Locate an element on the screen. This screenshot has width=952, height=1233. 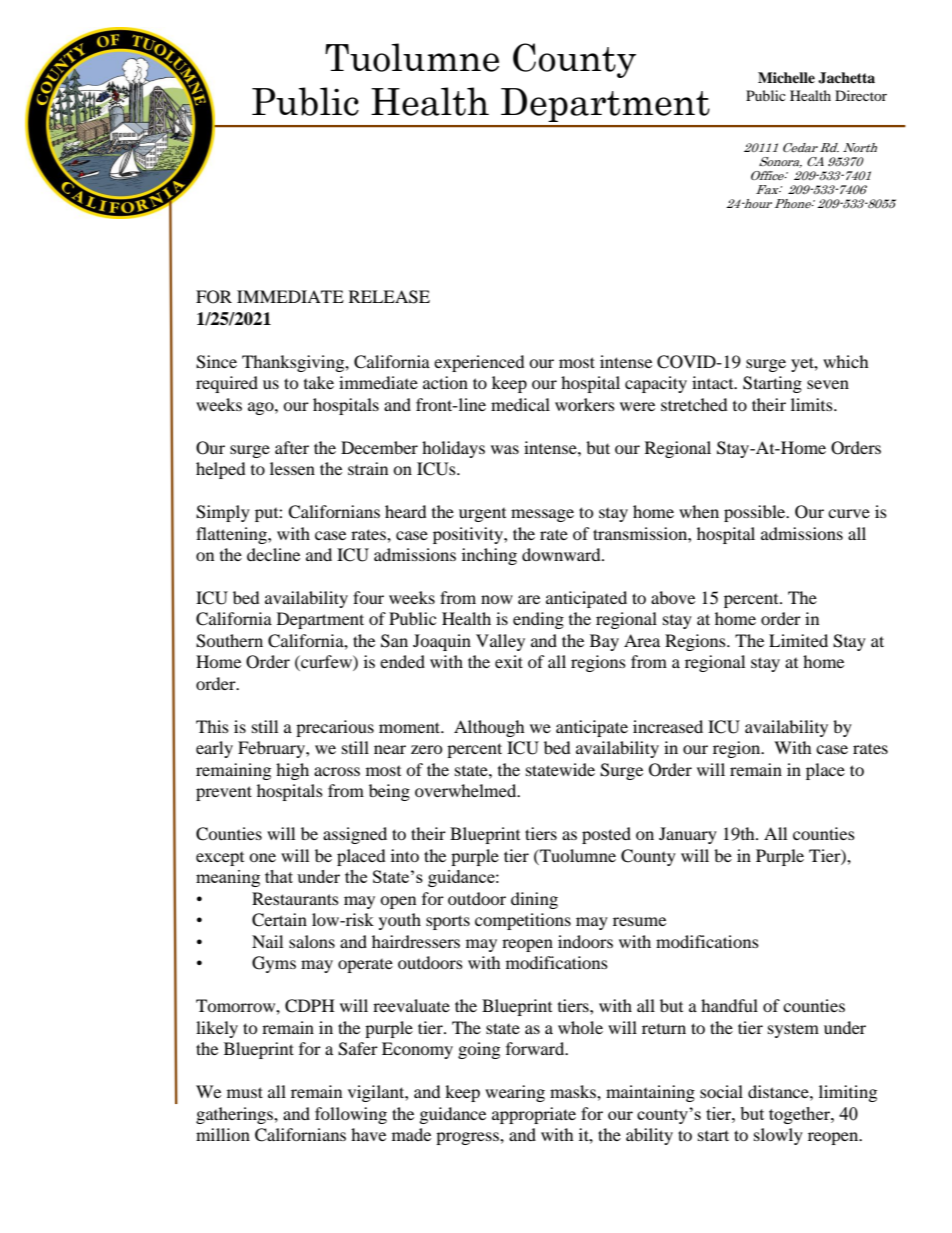
experienced is located at coordinates (479, 363).
